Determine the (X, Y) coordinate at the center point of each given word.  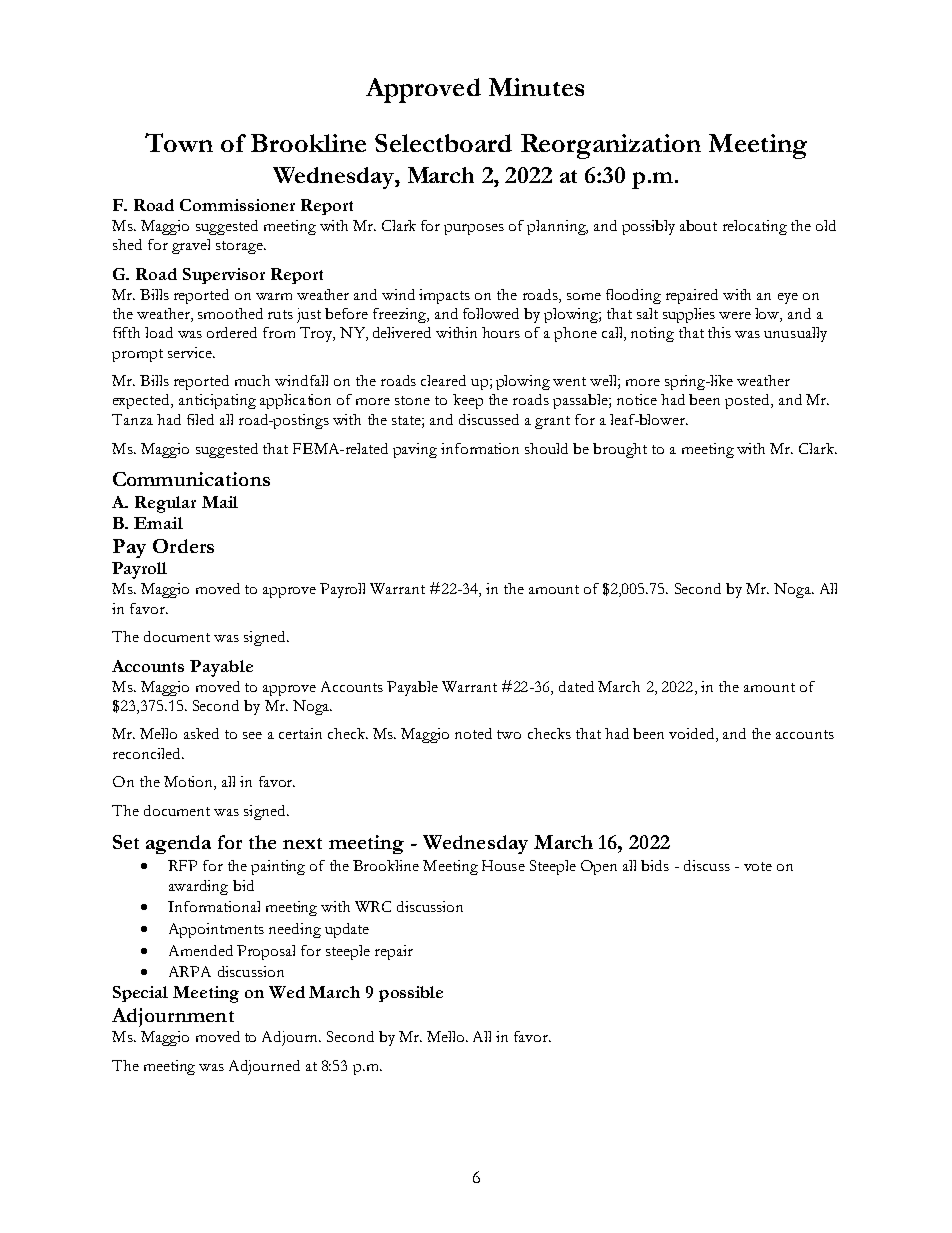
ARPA (190, 971)
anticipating (217, 401)
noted (473, 733)
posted (748, 401)
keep (468, 401)
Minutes (536, 87)
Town (179, 142)
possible (411, 994)
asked (201, 733)
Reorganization (611, 146)
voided (693, 735)
